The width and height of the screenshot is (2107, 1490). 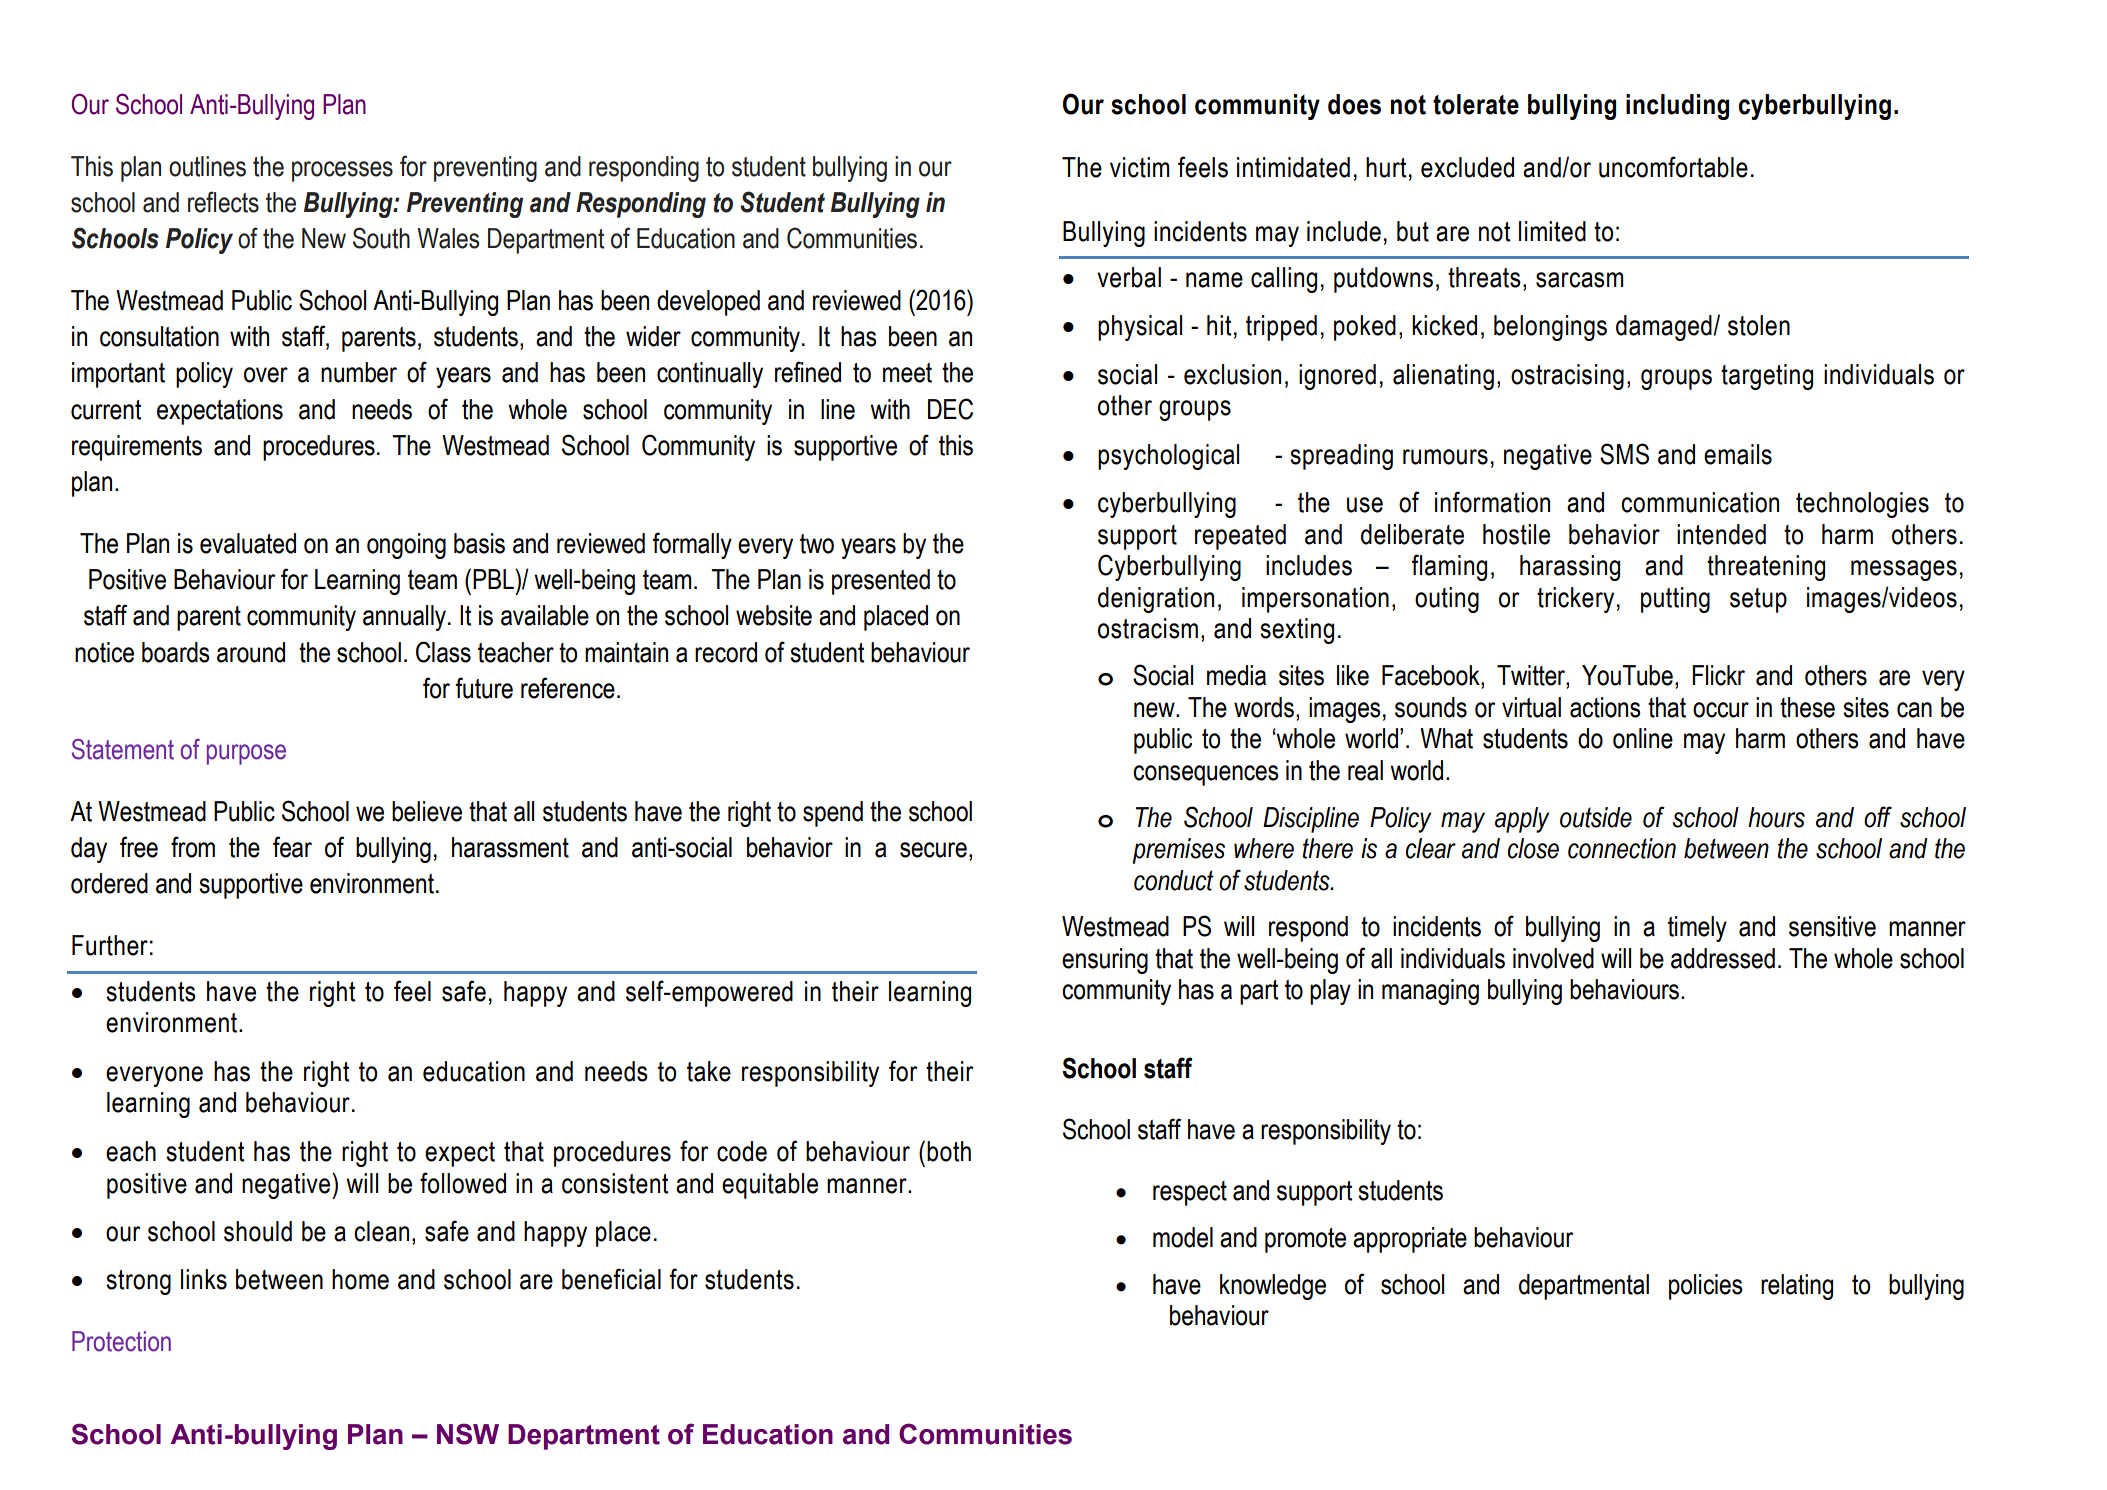 What do you see at coordinates (1723, 958) in the screenshot?
I see `addressed` at bounding box center [1723, 958].
